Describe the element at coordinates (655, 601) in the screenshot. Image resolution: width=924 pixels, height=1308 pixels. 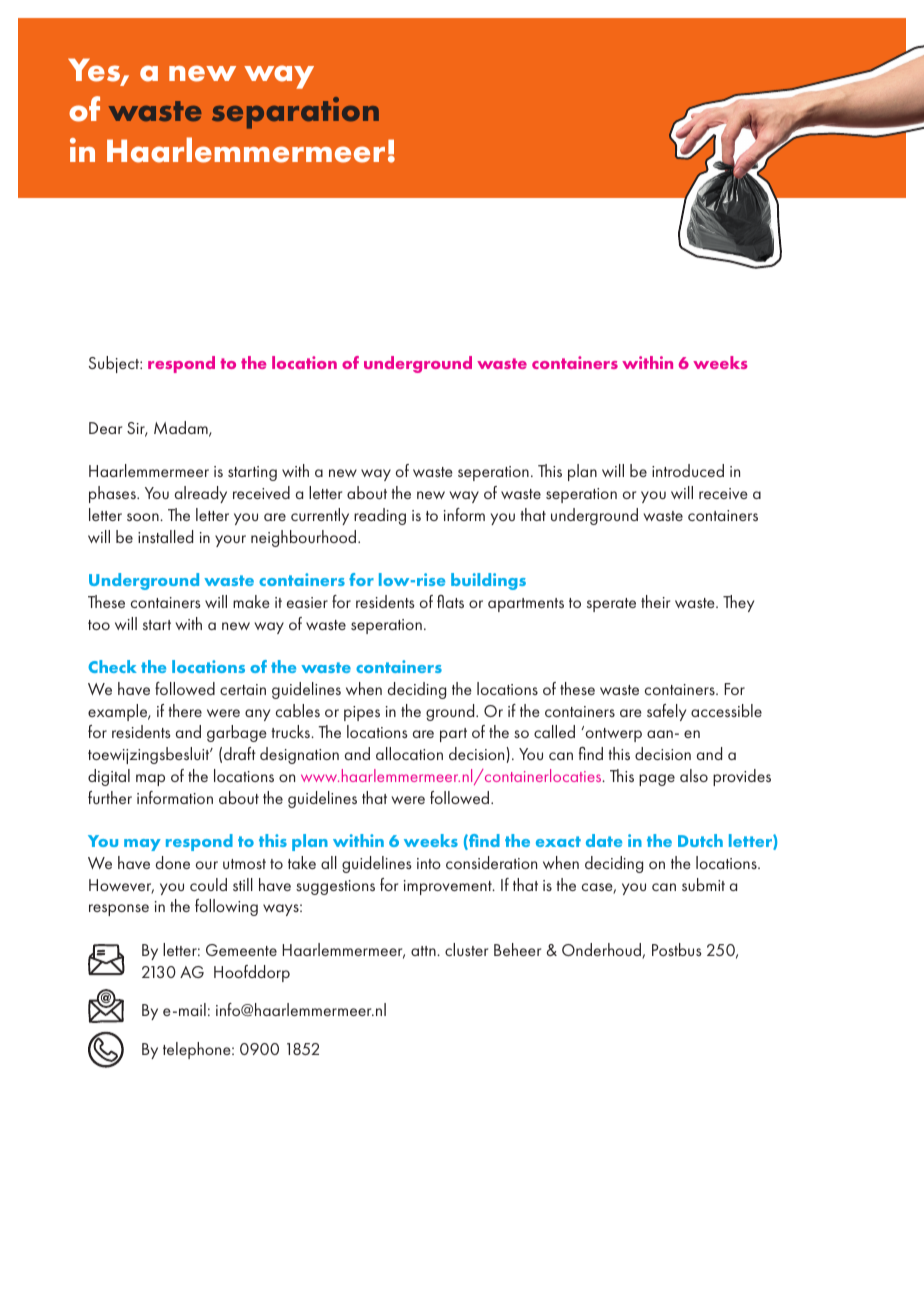
I see `their` at that location.
